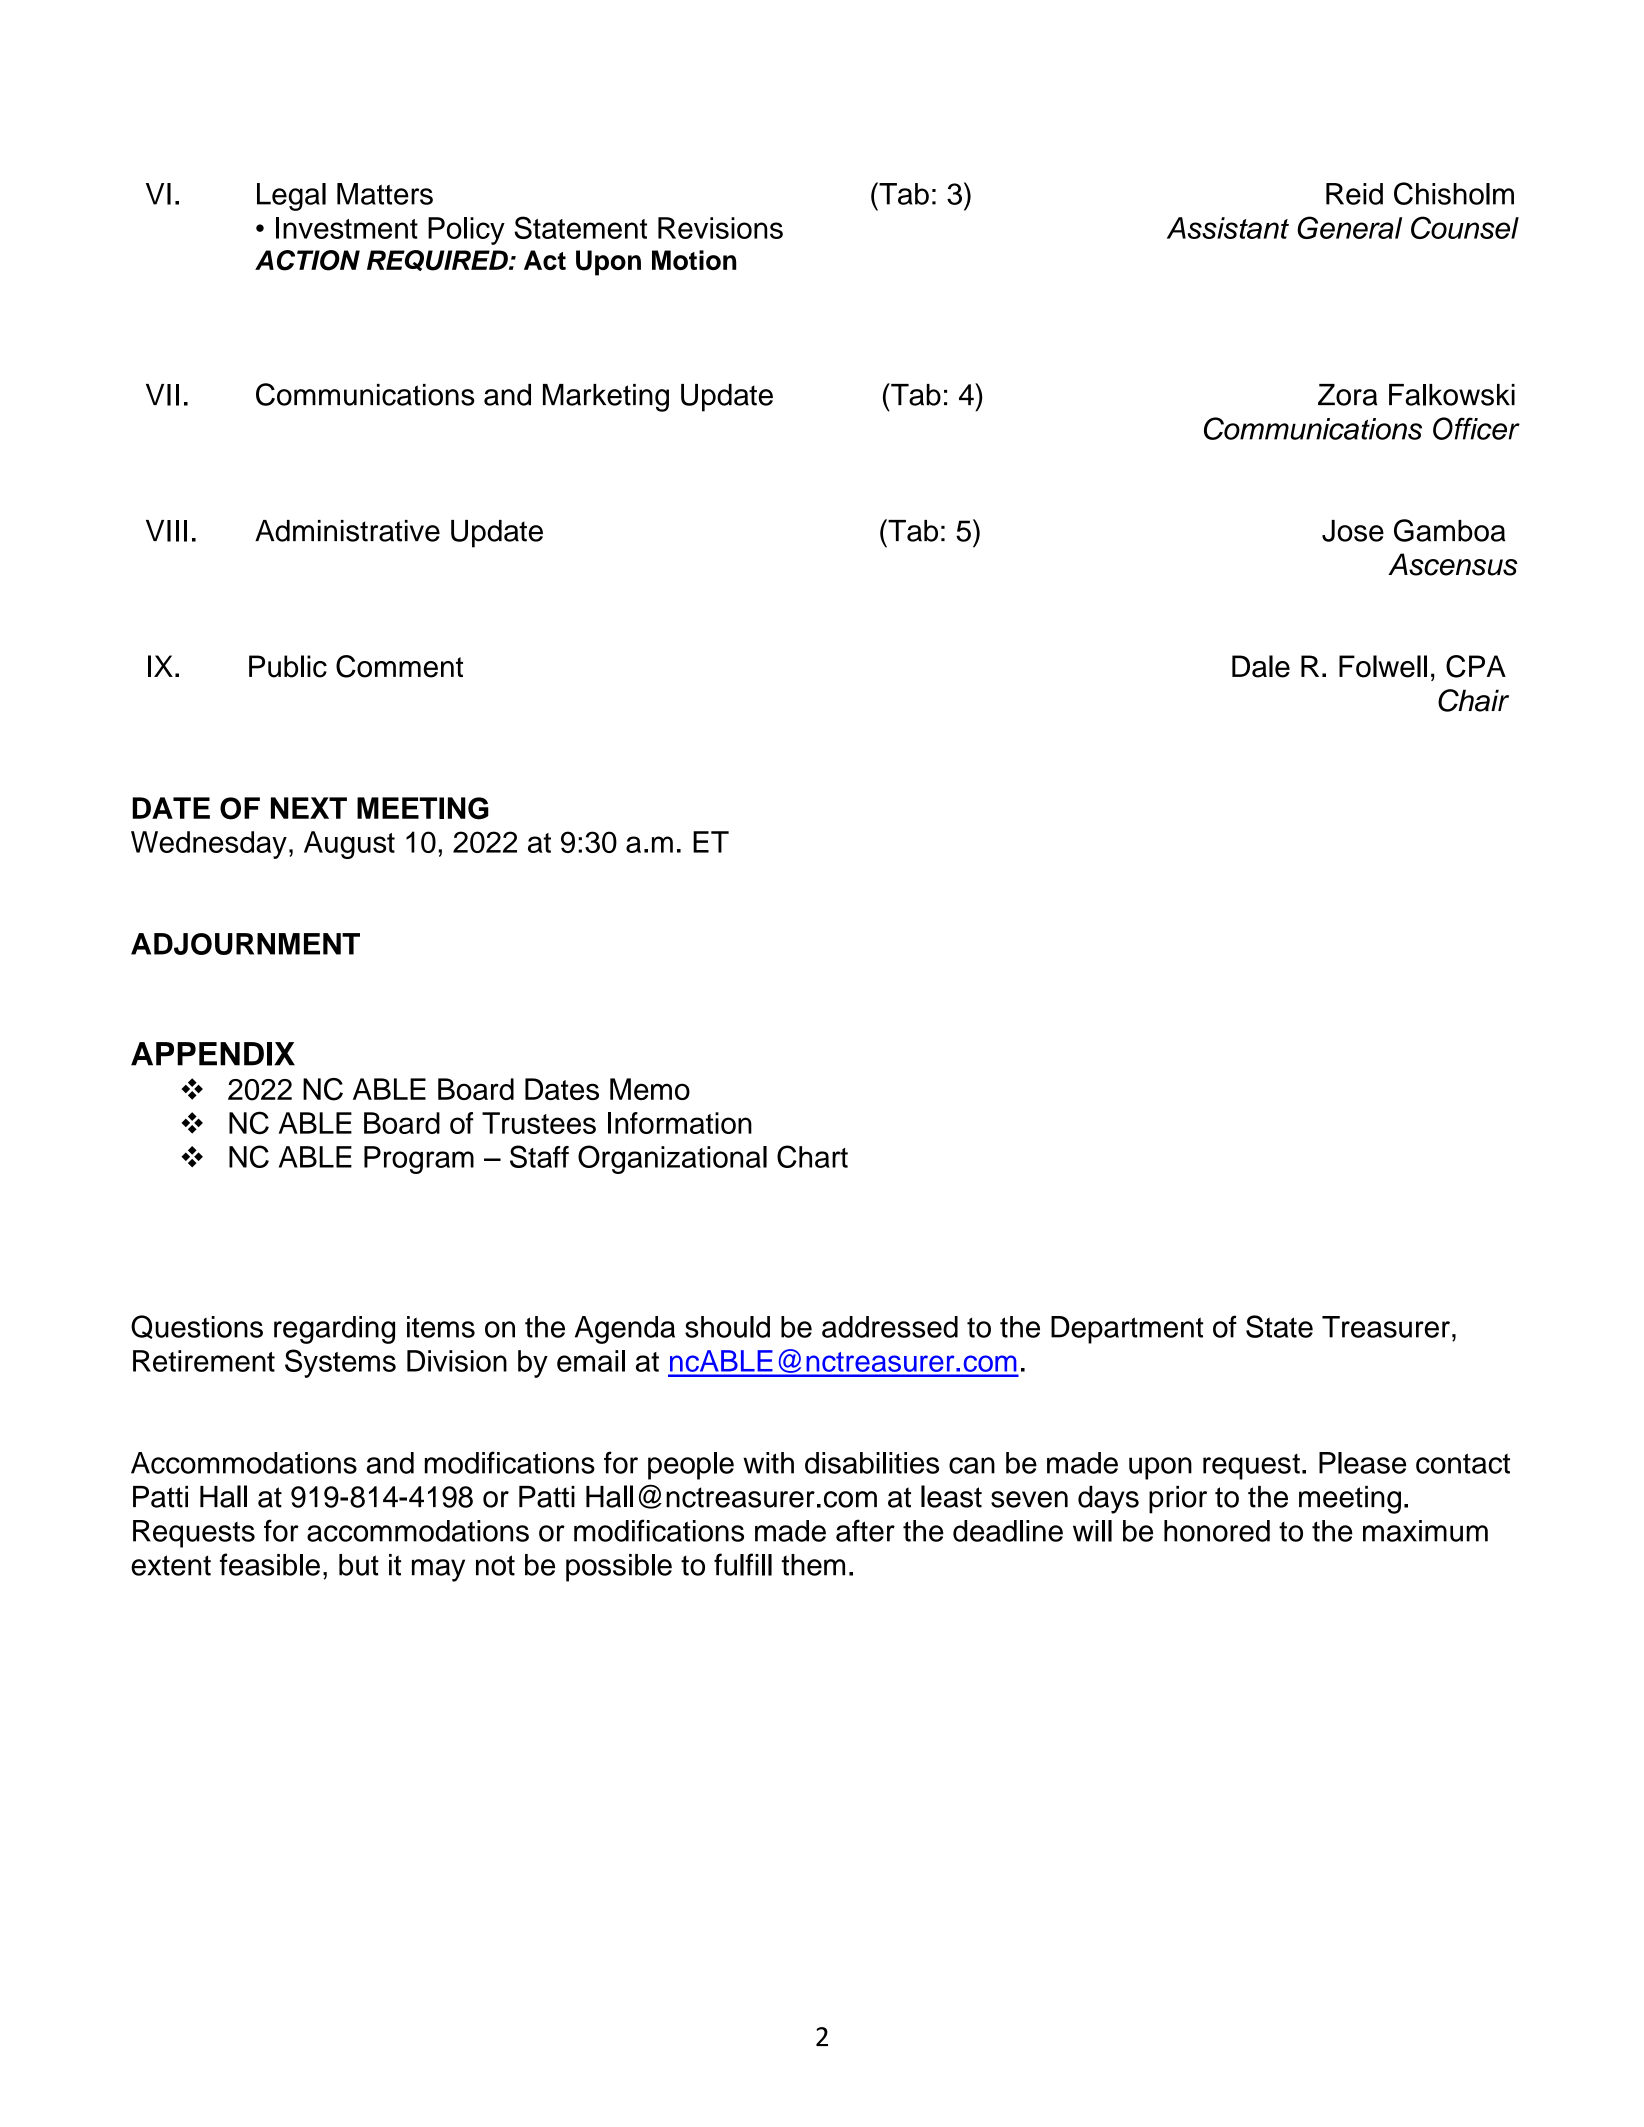 This screenshot has width=1644, height=2127. I want to click on General, so click(1349, 227).
